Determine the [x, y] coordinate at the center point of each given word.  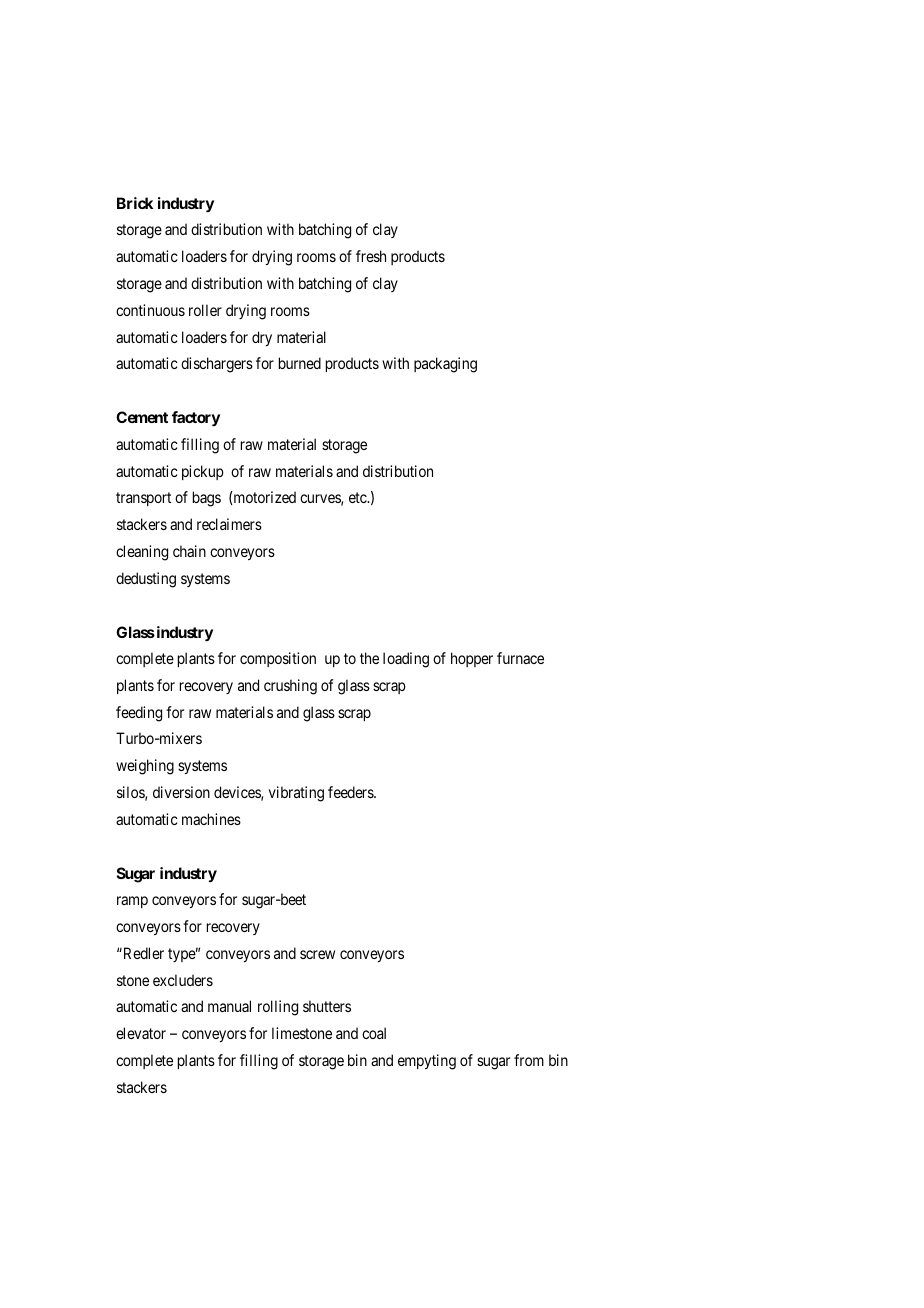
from [529, 1060]
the [369, 658]
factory [196, 419]
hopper [472, 659]
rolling [278, 1008]
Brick [135, 203]
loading [406, 660]
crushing [290, 687]
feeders [351, 792]
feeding [139, 714]
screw [317, 954]
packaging [445, 365]
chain [189, 551]
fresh [371, 256]
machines [211, 819]
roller [205, 310]
